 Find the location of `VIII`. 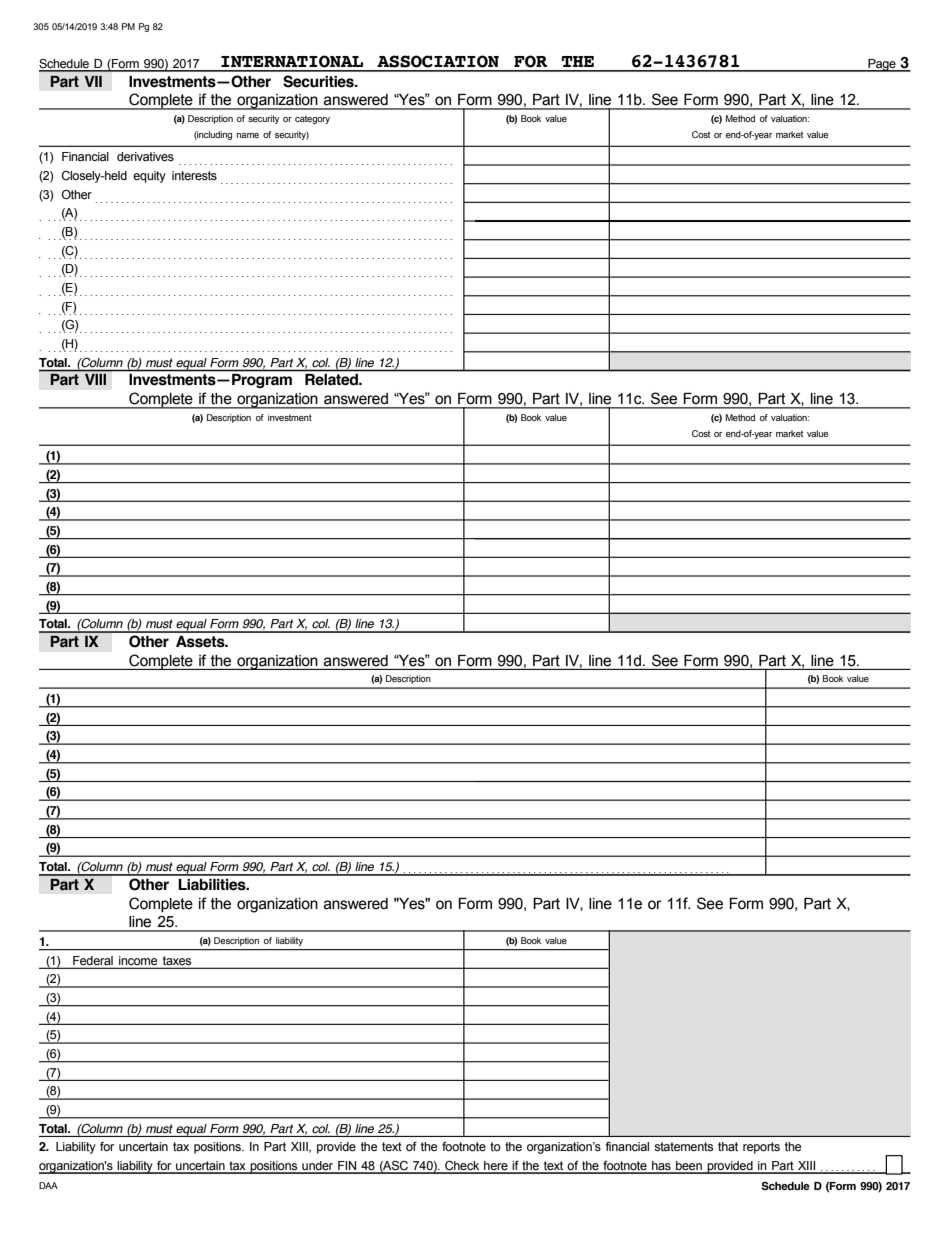

VIII is located at coordinates (95, 379).
